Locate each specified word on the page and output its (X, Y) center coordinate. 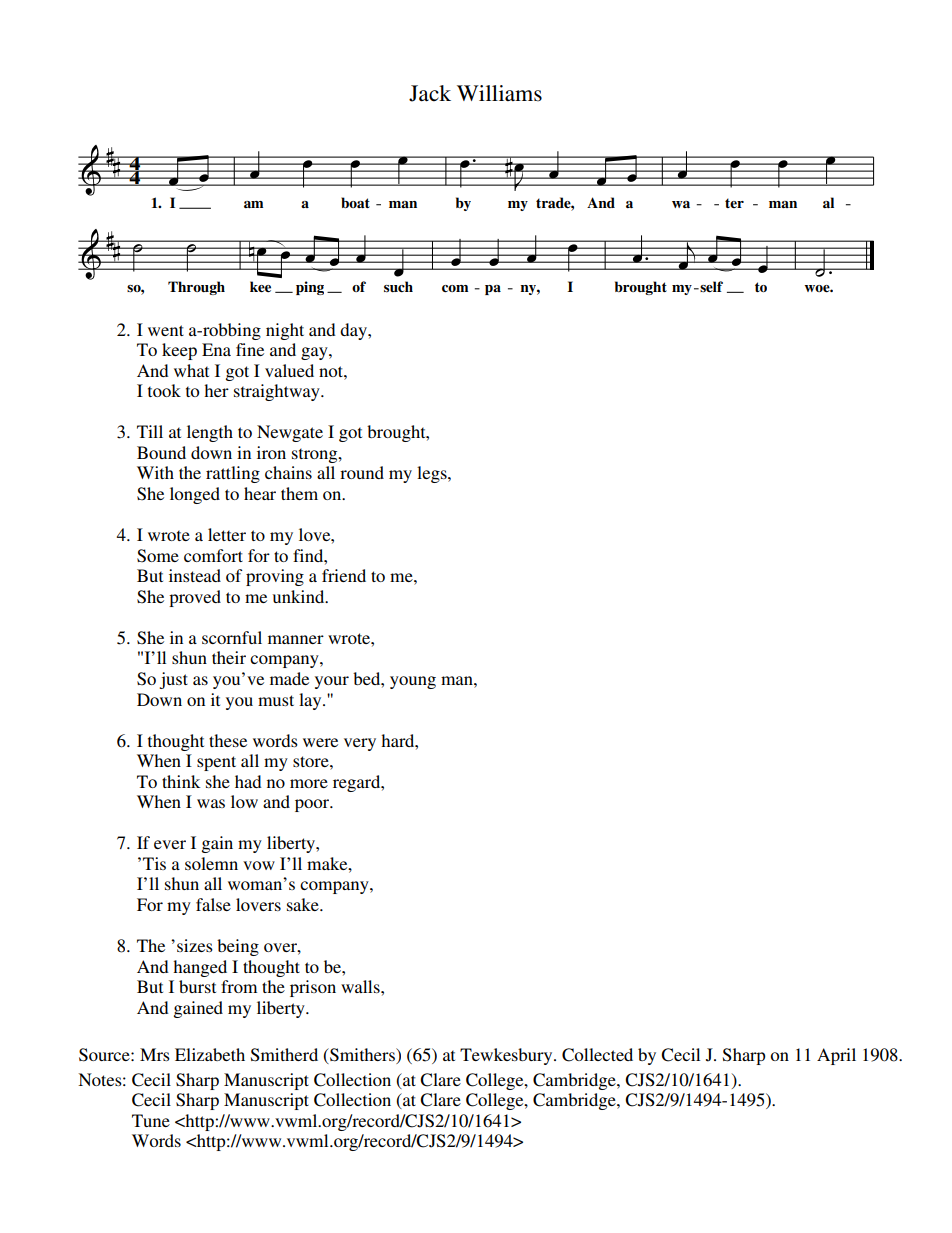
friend (344, 575)
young (413, 682)
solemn (211, 863)
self (710, 287)
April (836, 1056)
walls (361, 986)
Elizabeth (210, 1054)
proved (195, 598)
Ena (216, 349)
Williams (499, 93)
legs (433, 474)
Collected (597, 1055)
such (398, 287)
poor (313, 805)
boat (355, 202)
